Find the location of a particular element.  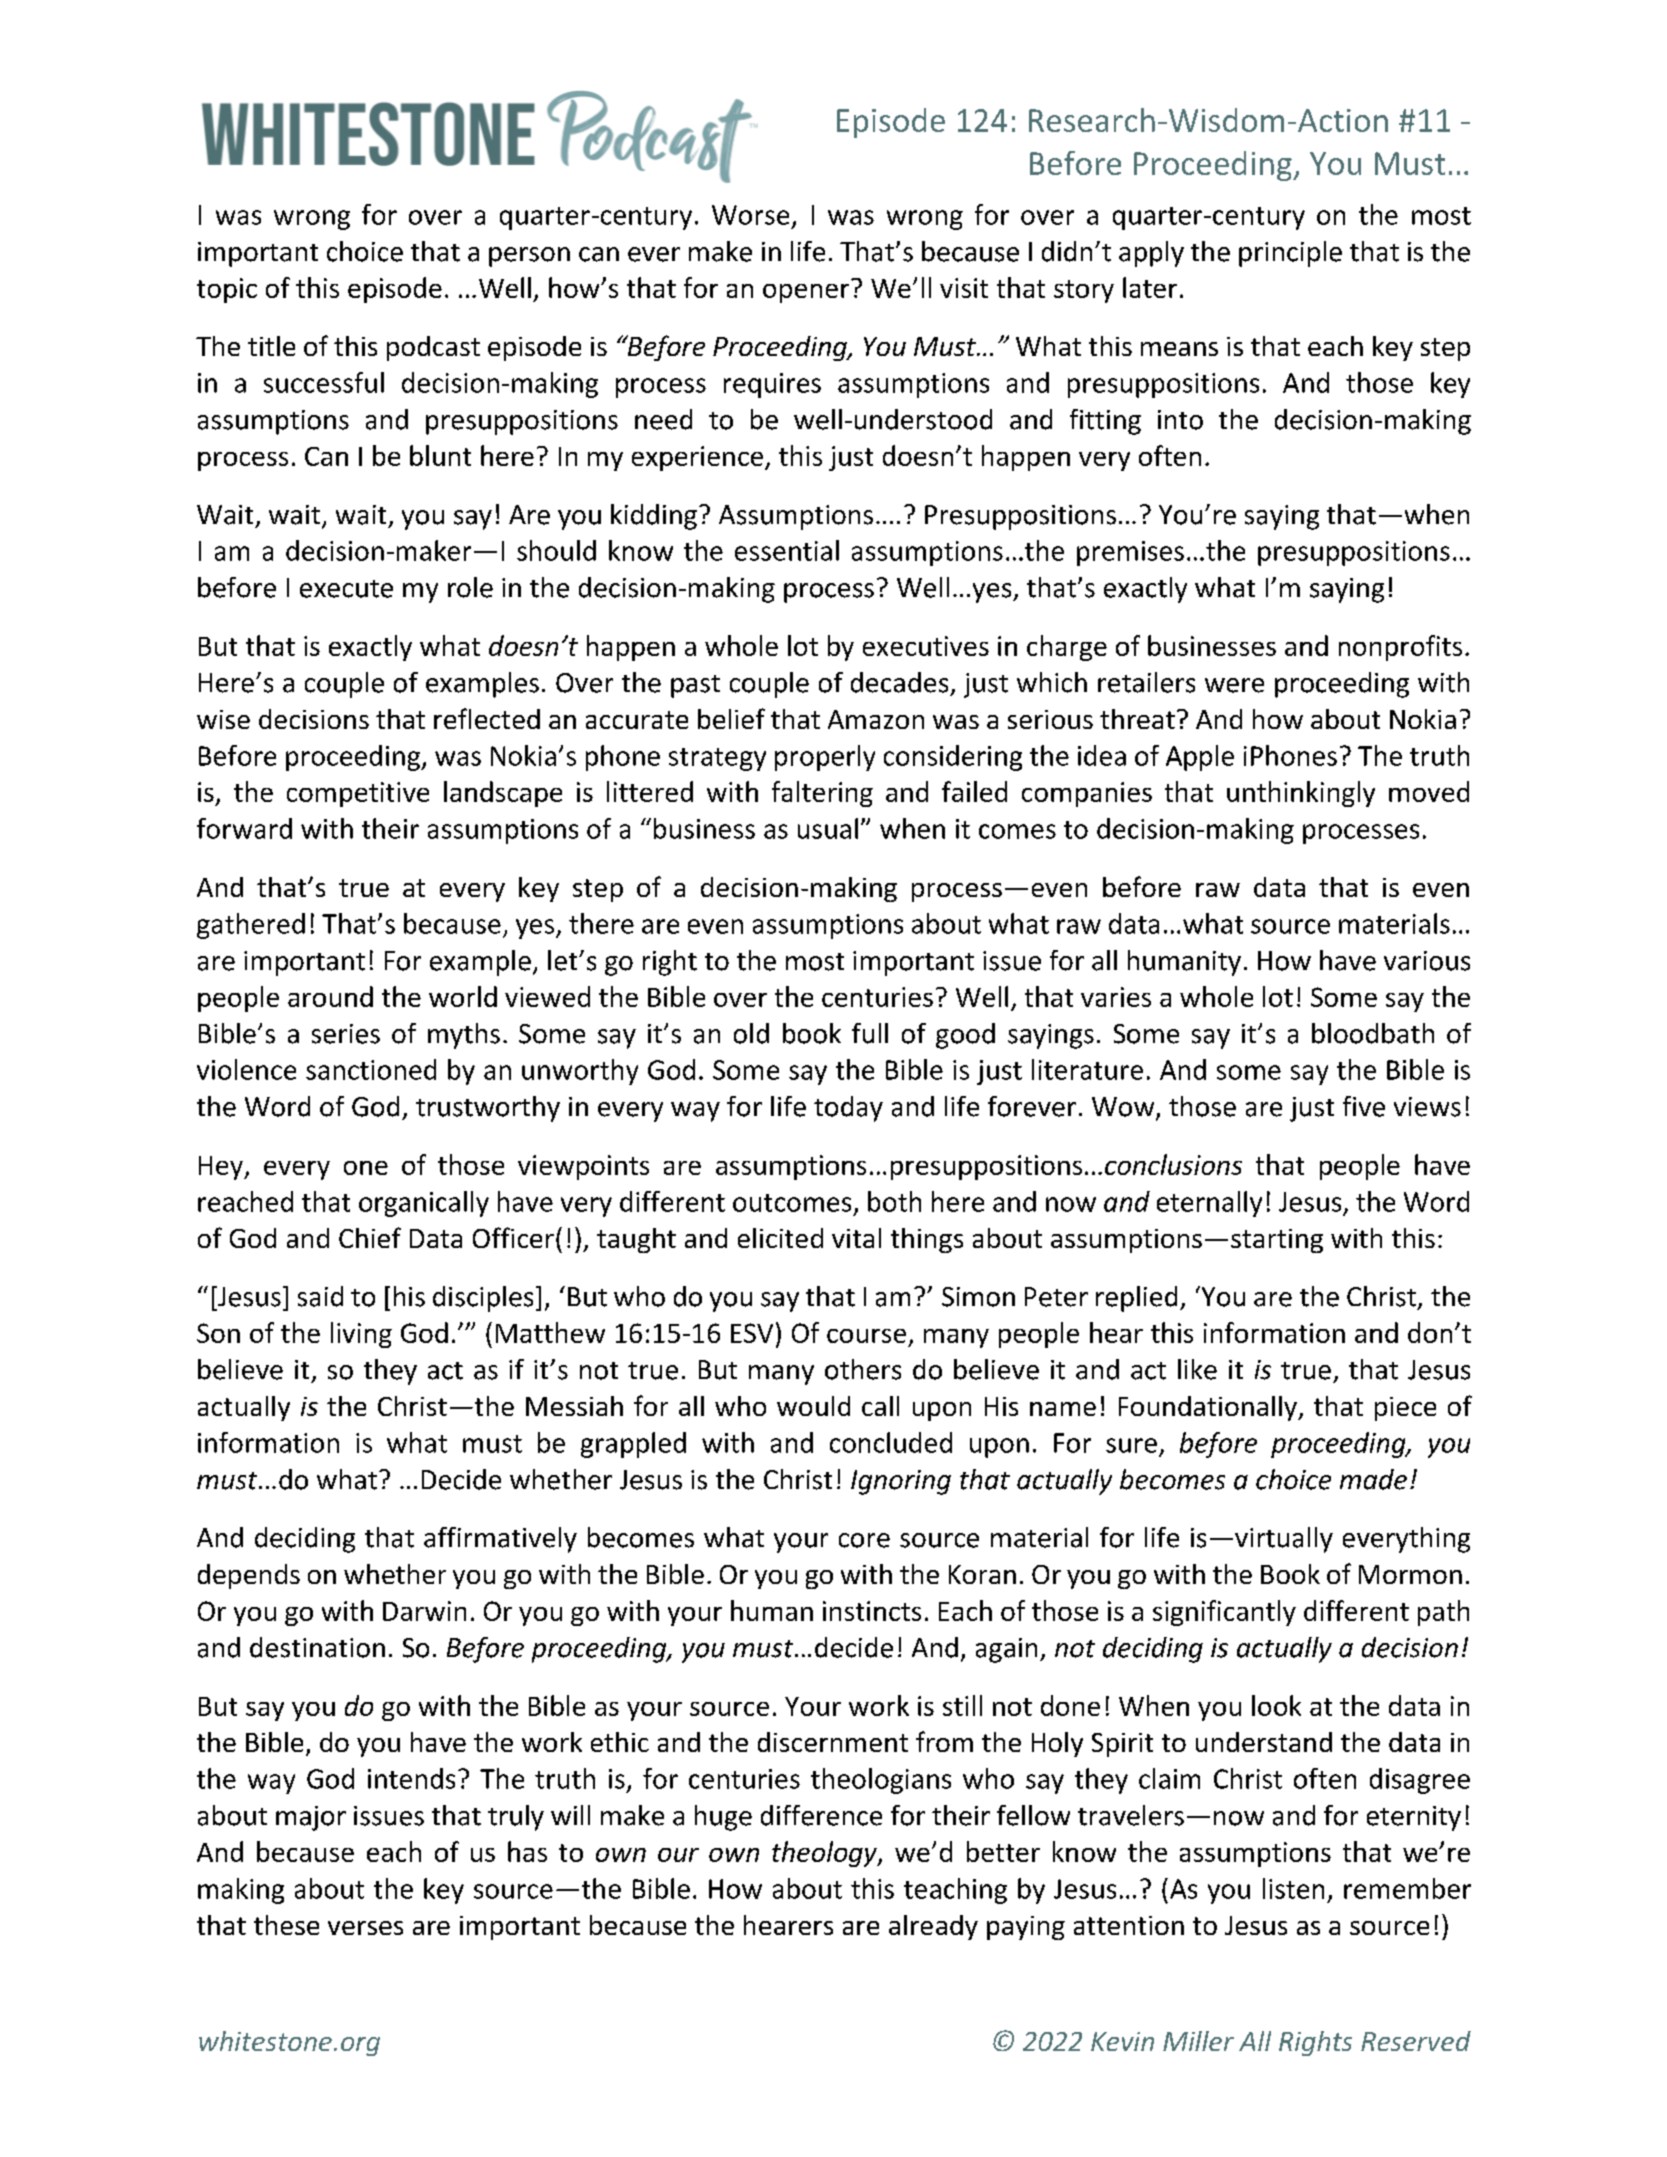

today is located at coordinates (848, 1109).
